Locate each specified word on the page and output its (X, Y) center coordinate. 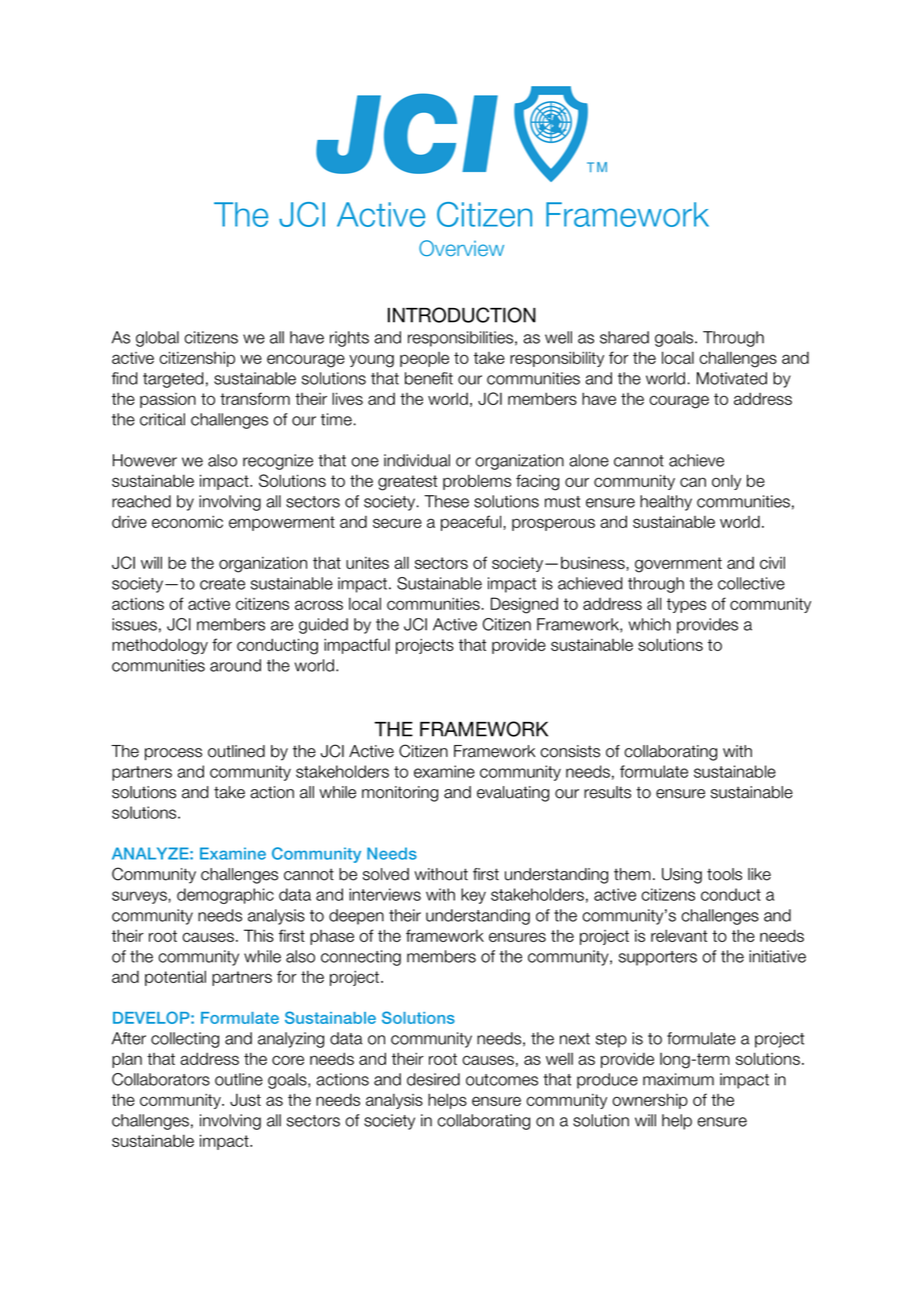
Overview (461, 248)
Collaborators (161, 1079)
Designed (524, 605)
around (235, 665)
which (650, 624)
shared (624, 337)
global (157, 339)
